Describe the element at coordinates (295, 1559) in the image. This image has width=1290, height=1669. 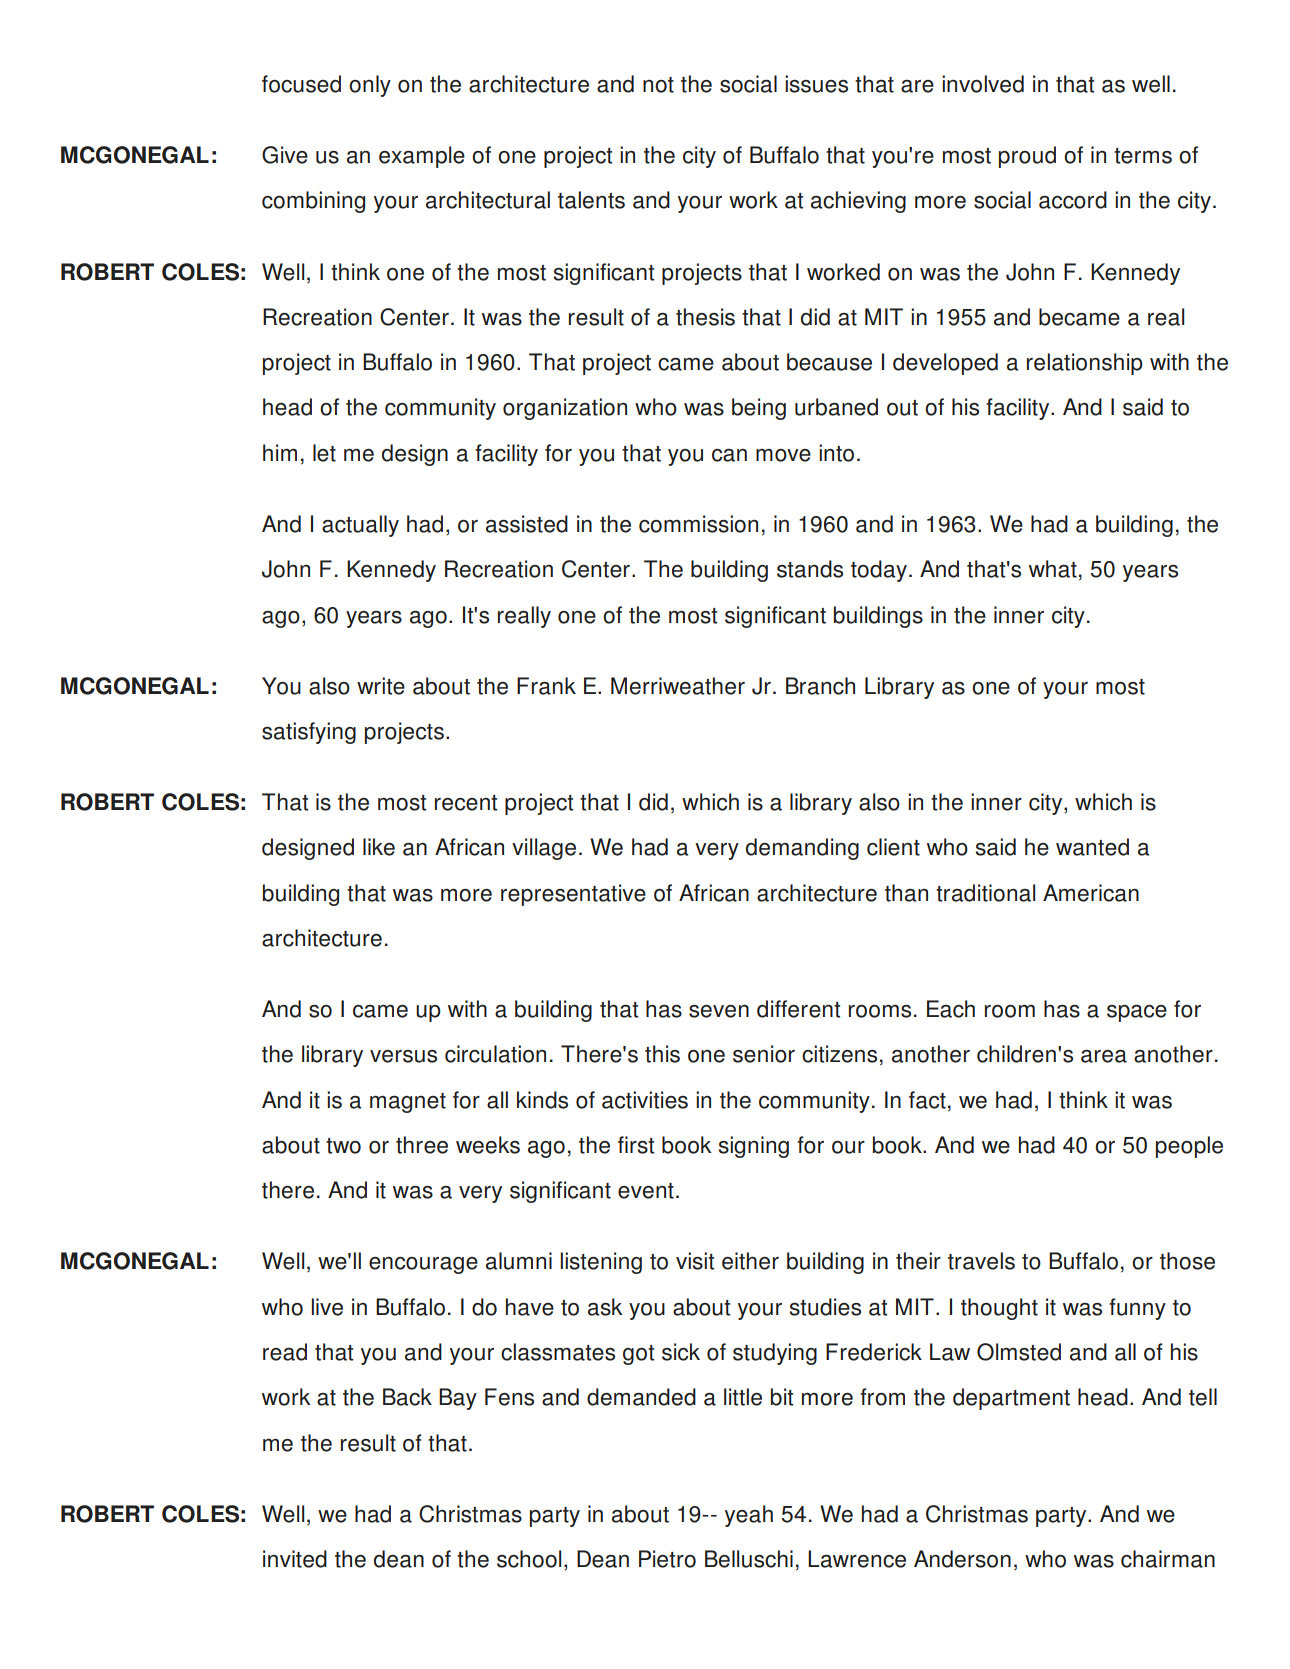
I see `invited` at that location.
